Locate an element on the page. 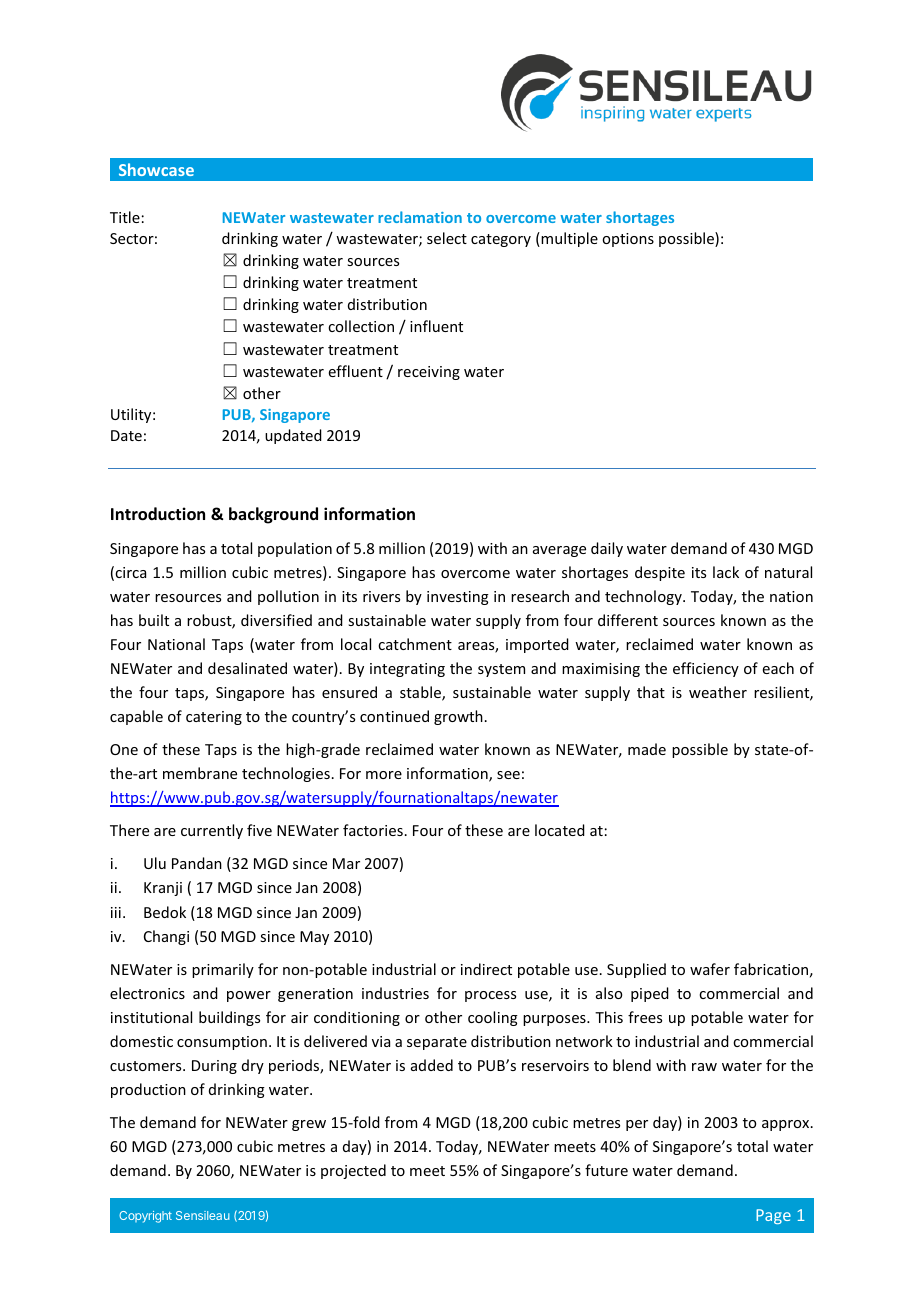 This image has height=1307, width=924. lack is located at coordinates (726, 572).
